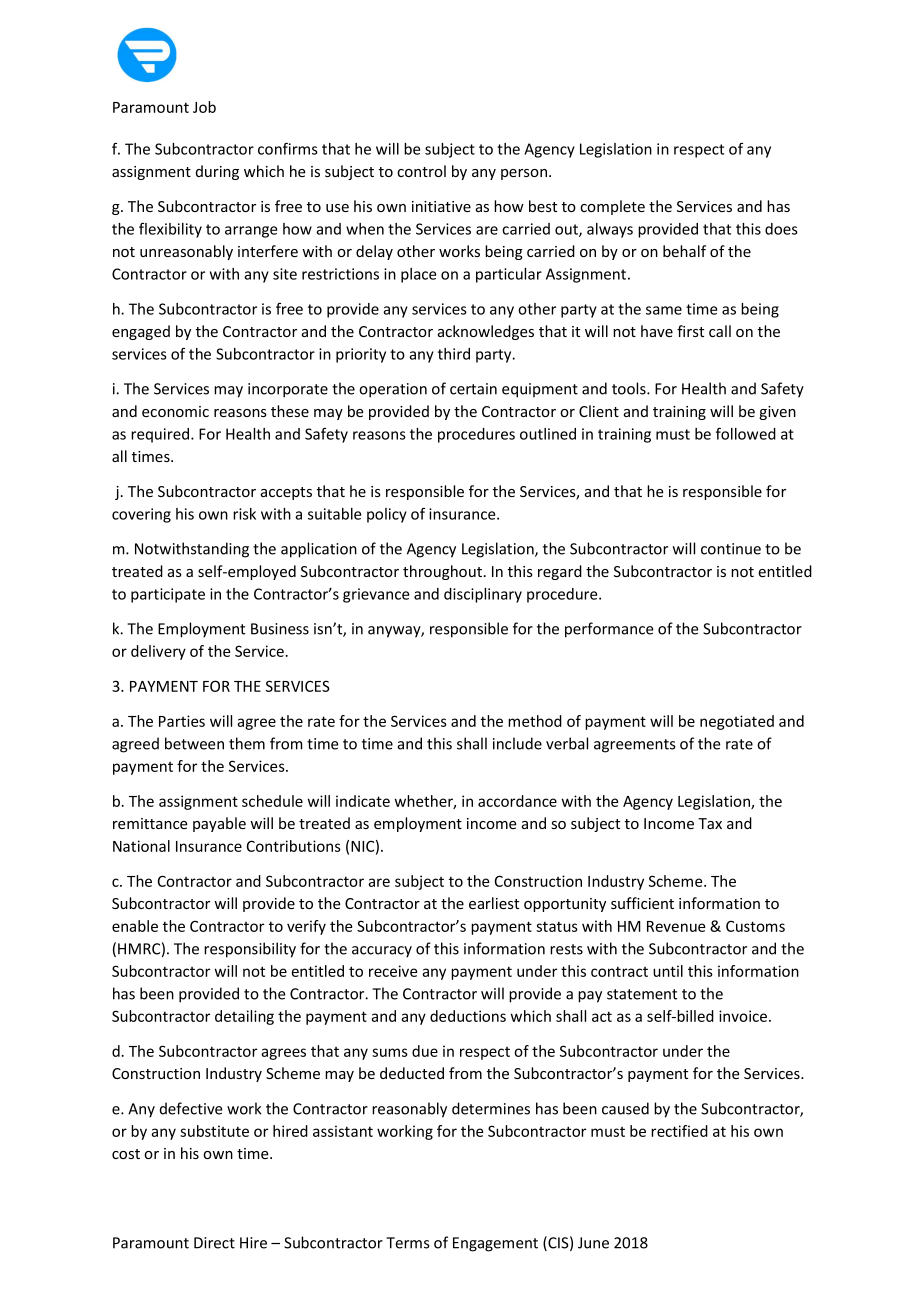 This screenshot has width=924, height=1308. Describe the element at coordinates (175, 411) in the screenshot. I see `economic` at that location.
